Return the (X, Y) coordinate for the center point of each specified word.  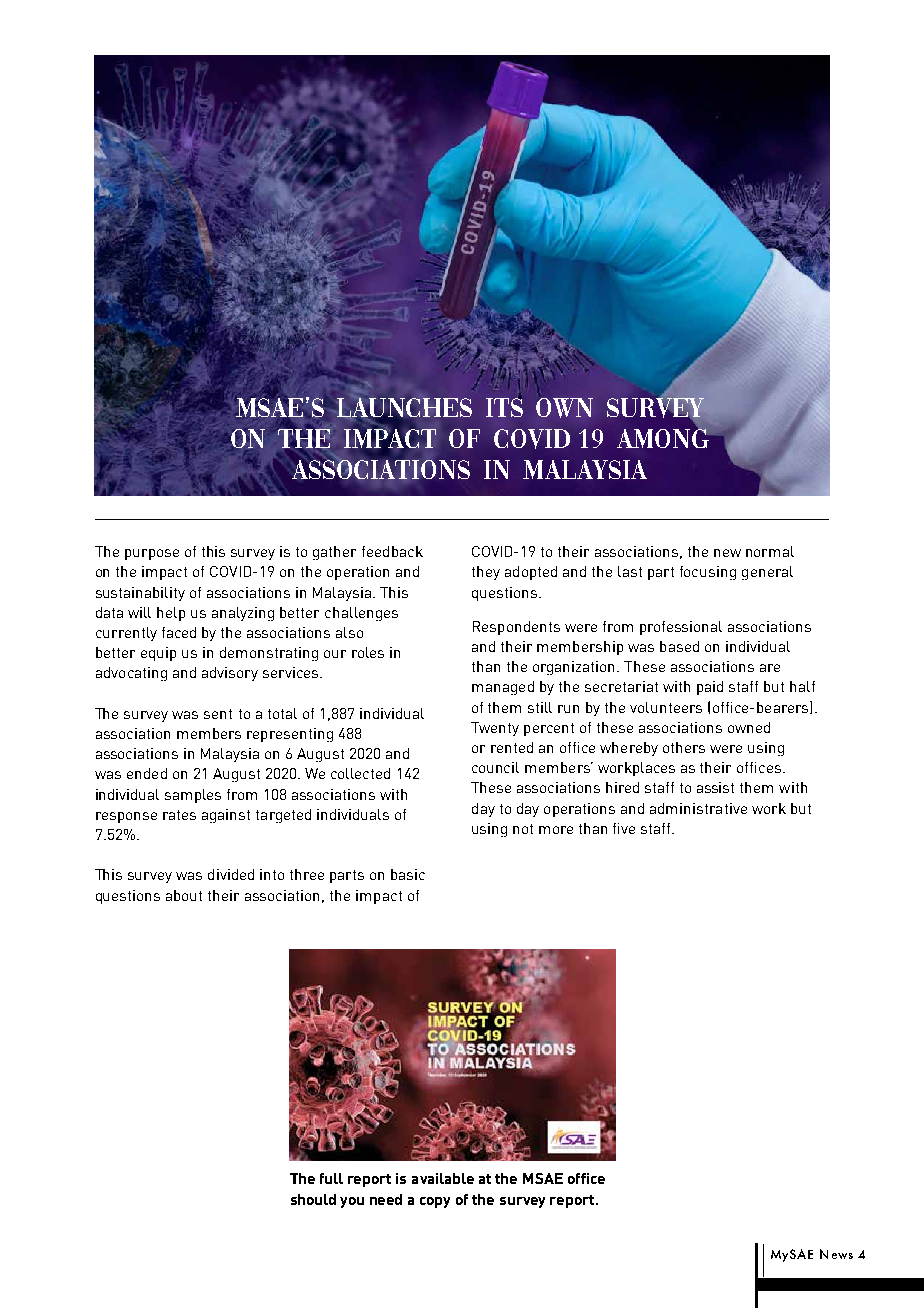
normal (770, 551)
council (495, 767)
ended (147, 773)
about (184, 895)
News (836, 1254)
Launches (404, 409)
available (443, 1178)
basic (408, 874)
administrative (698, 808)
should (313, 1199)
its (504, 406)
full (331, 1178)
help (171, 614)
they (486, 573)
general (767, 573)
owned (749, 727)
